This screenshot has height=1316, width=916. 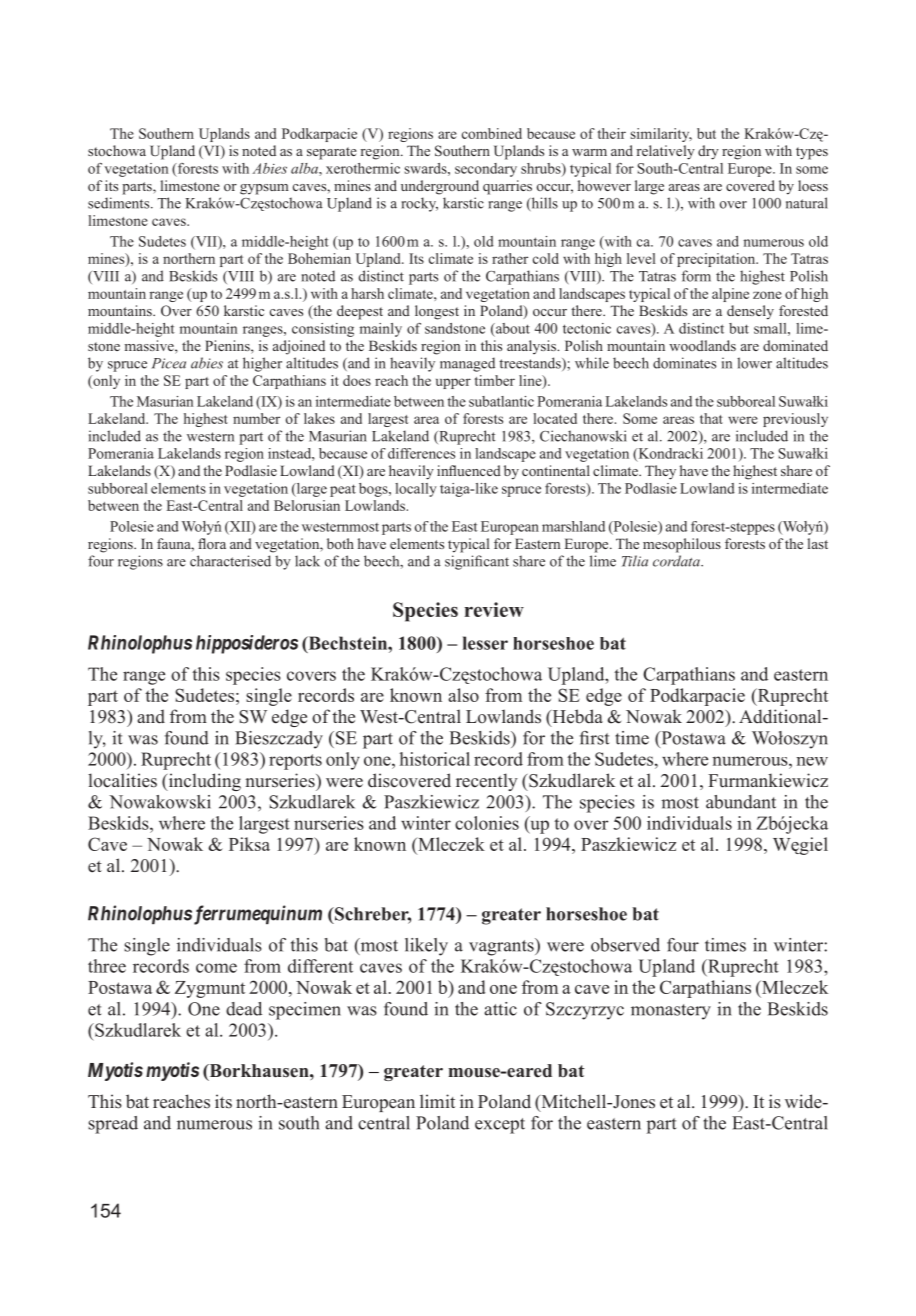 I want to click on characterised, so click(x=230, y=561).
